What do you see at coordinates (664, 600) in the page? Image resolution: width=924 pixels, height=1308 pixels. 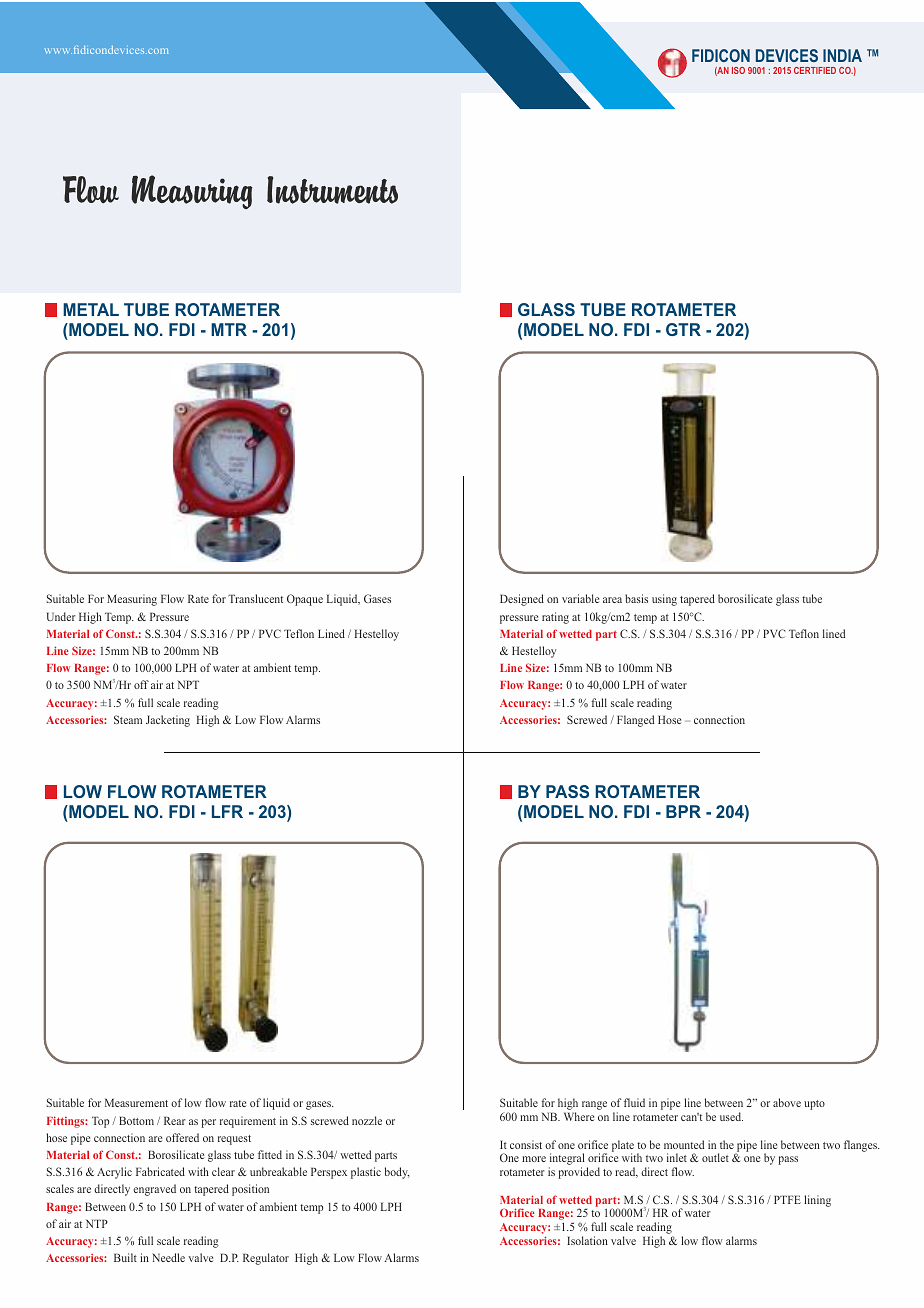 I see `using` at bounding box center [664, 600].
